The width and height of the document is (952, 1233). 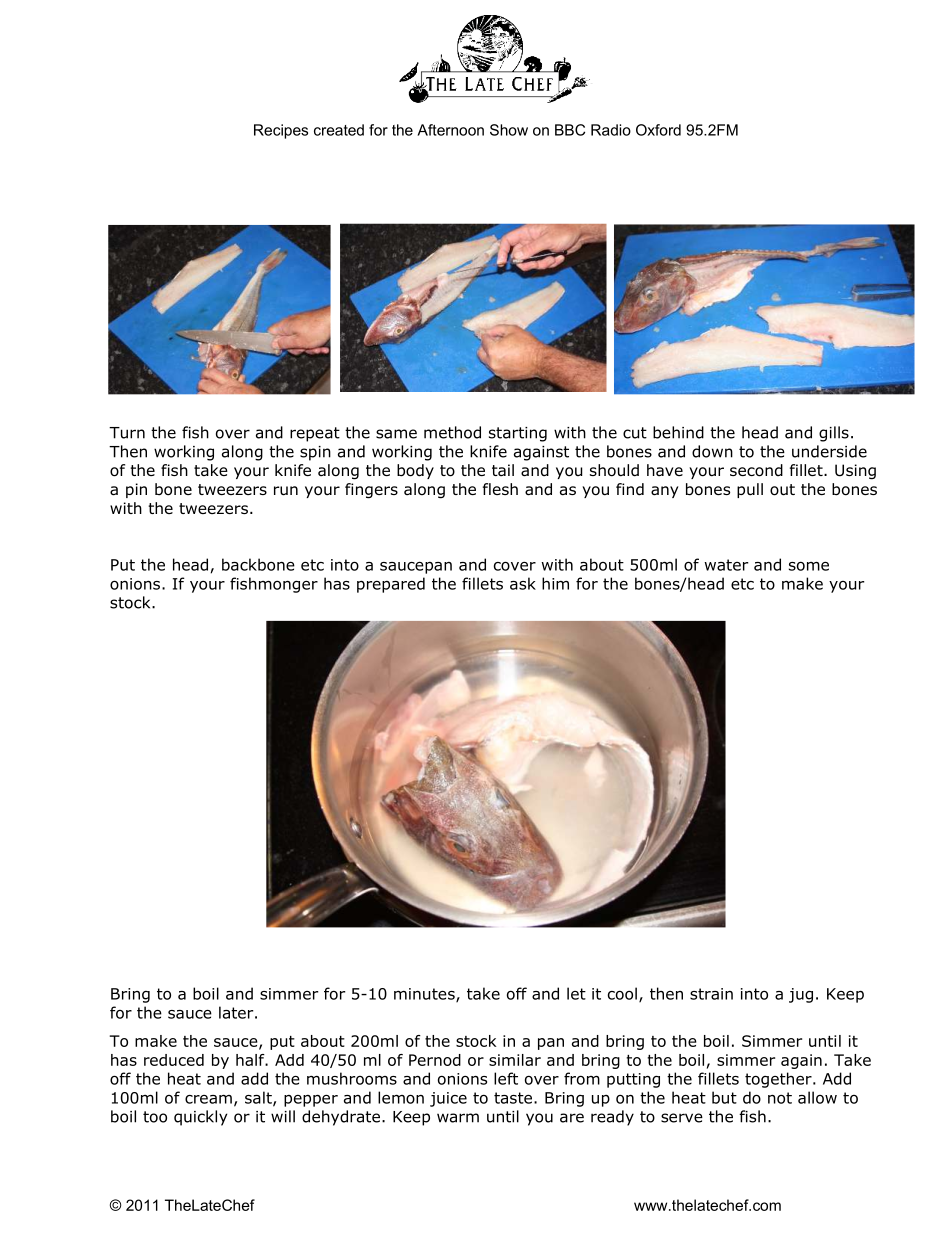 What do you see at coordinates (506, 1078) in the document?
I see `left` at bounding box center [506, 1078].
